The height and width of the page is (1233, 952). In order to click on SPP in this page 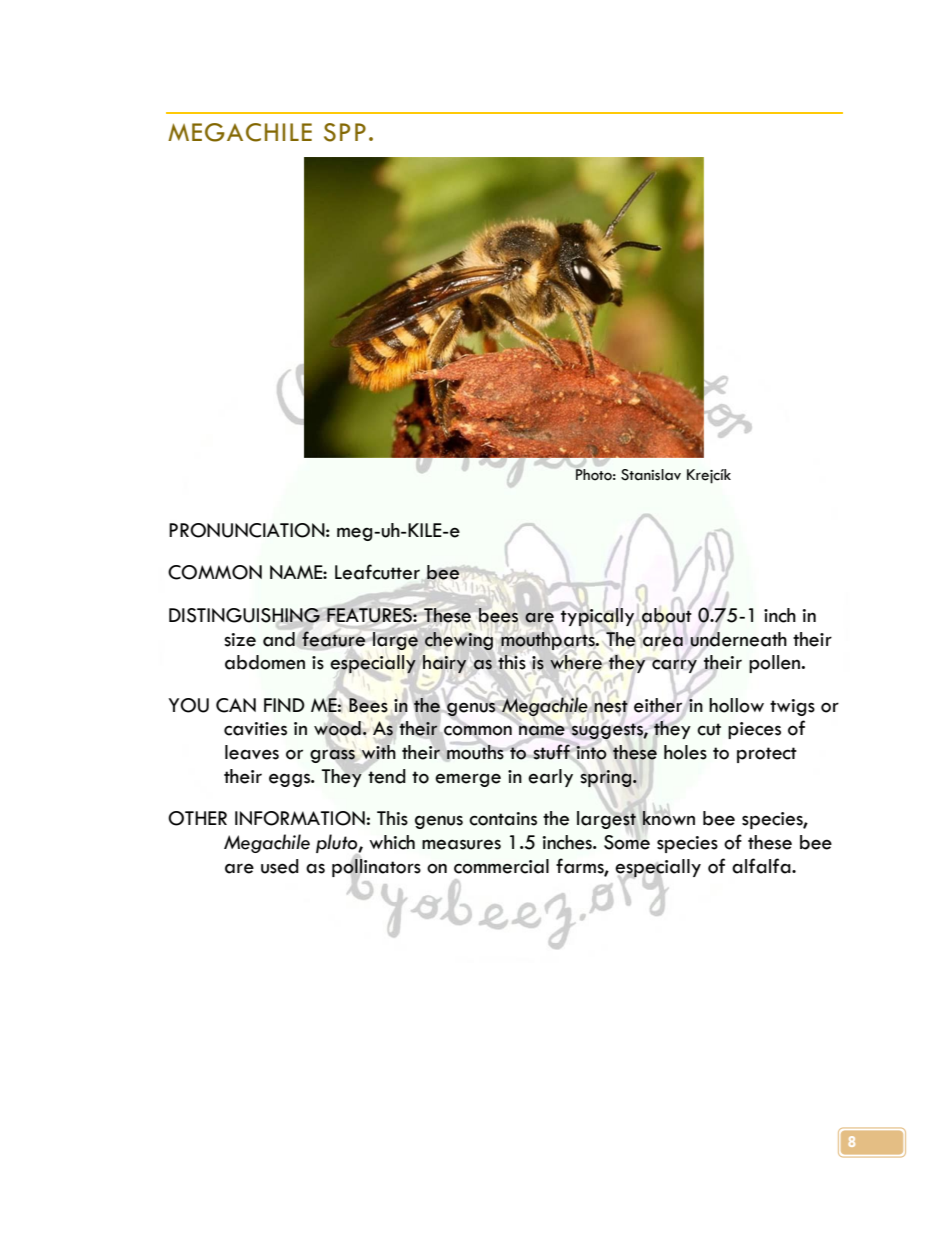, I will do `click(345, 132)`.
